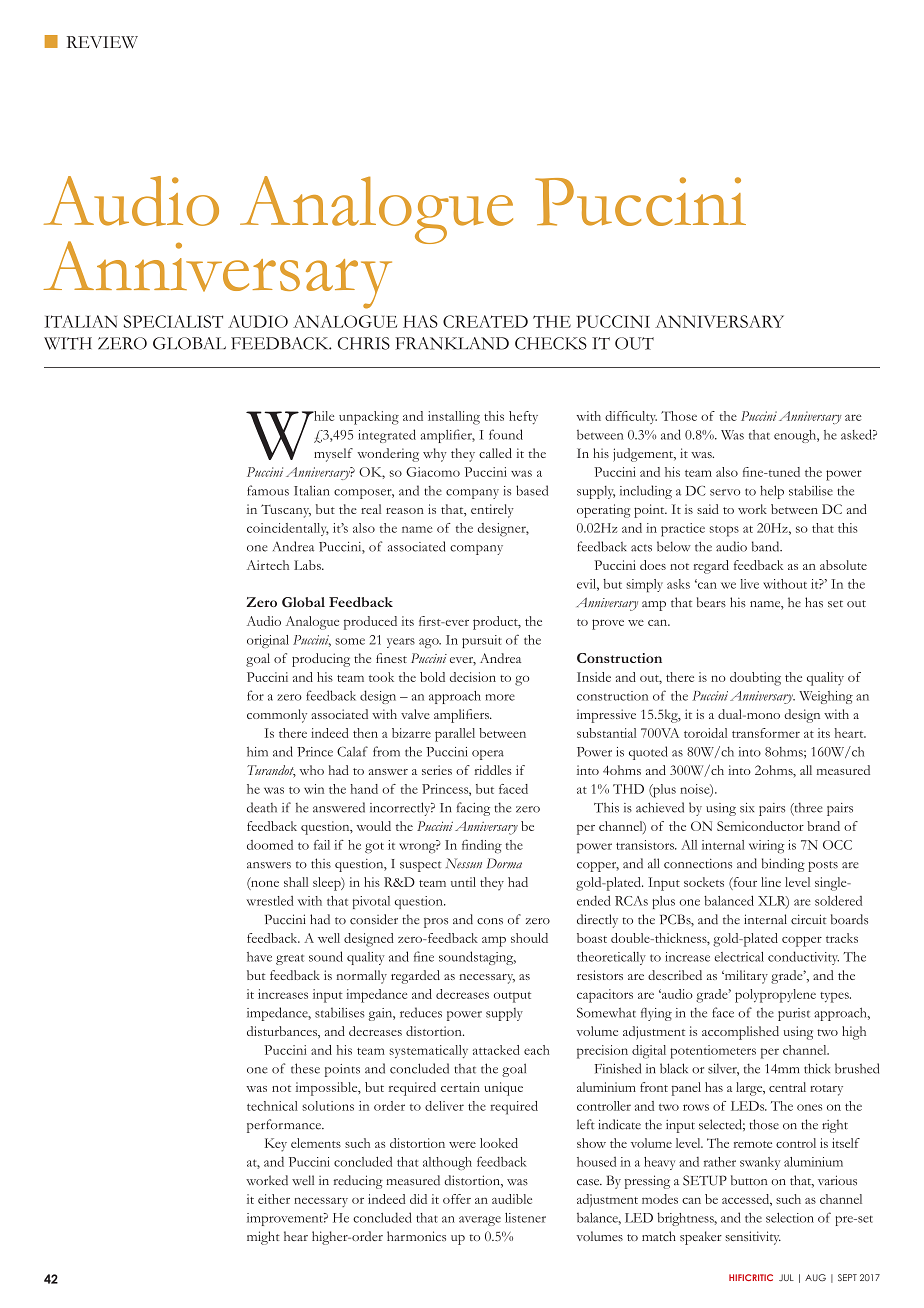 Image resolution: width=924 pixels, height=1308 pixels. What do you see at coordinates (102, 42) in the document?
I see `REVIEW` at bounding box center [102, 42].
